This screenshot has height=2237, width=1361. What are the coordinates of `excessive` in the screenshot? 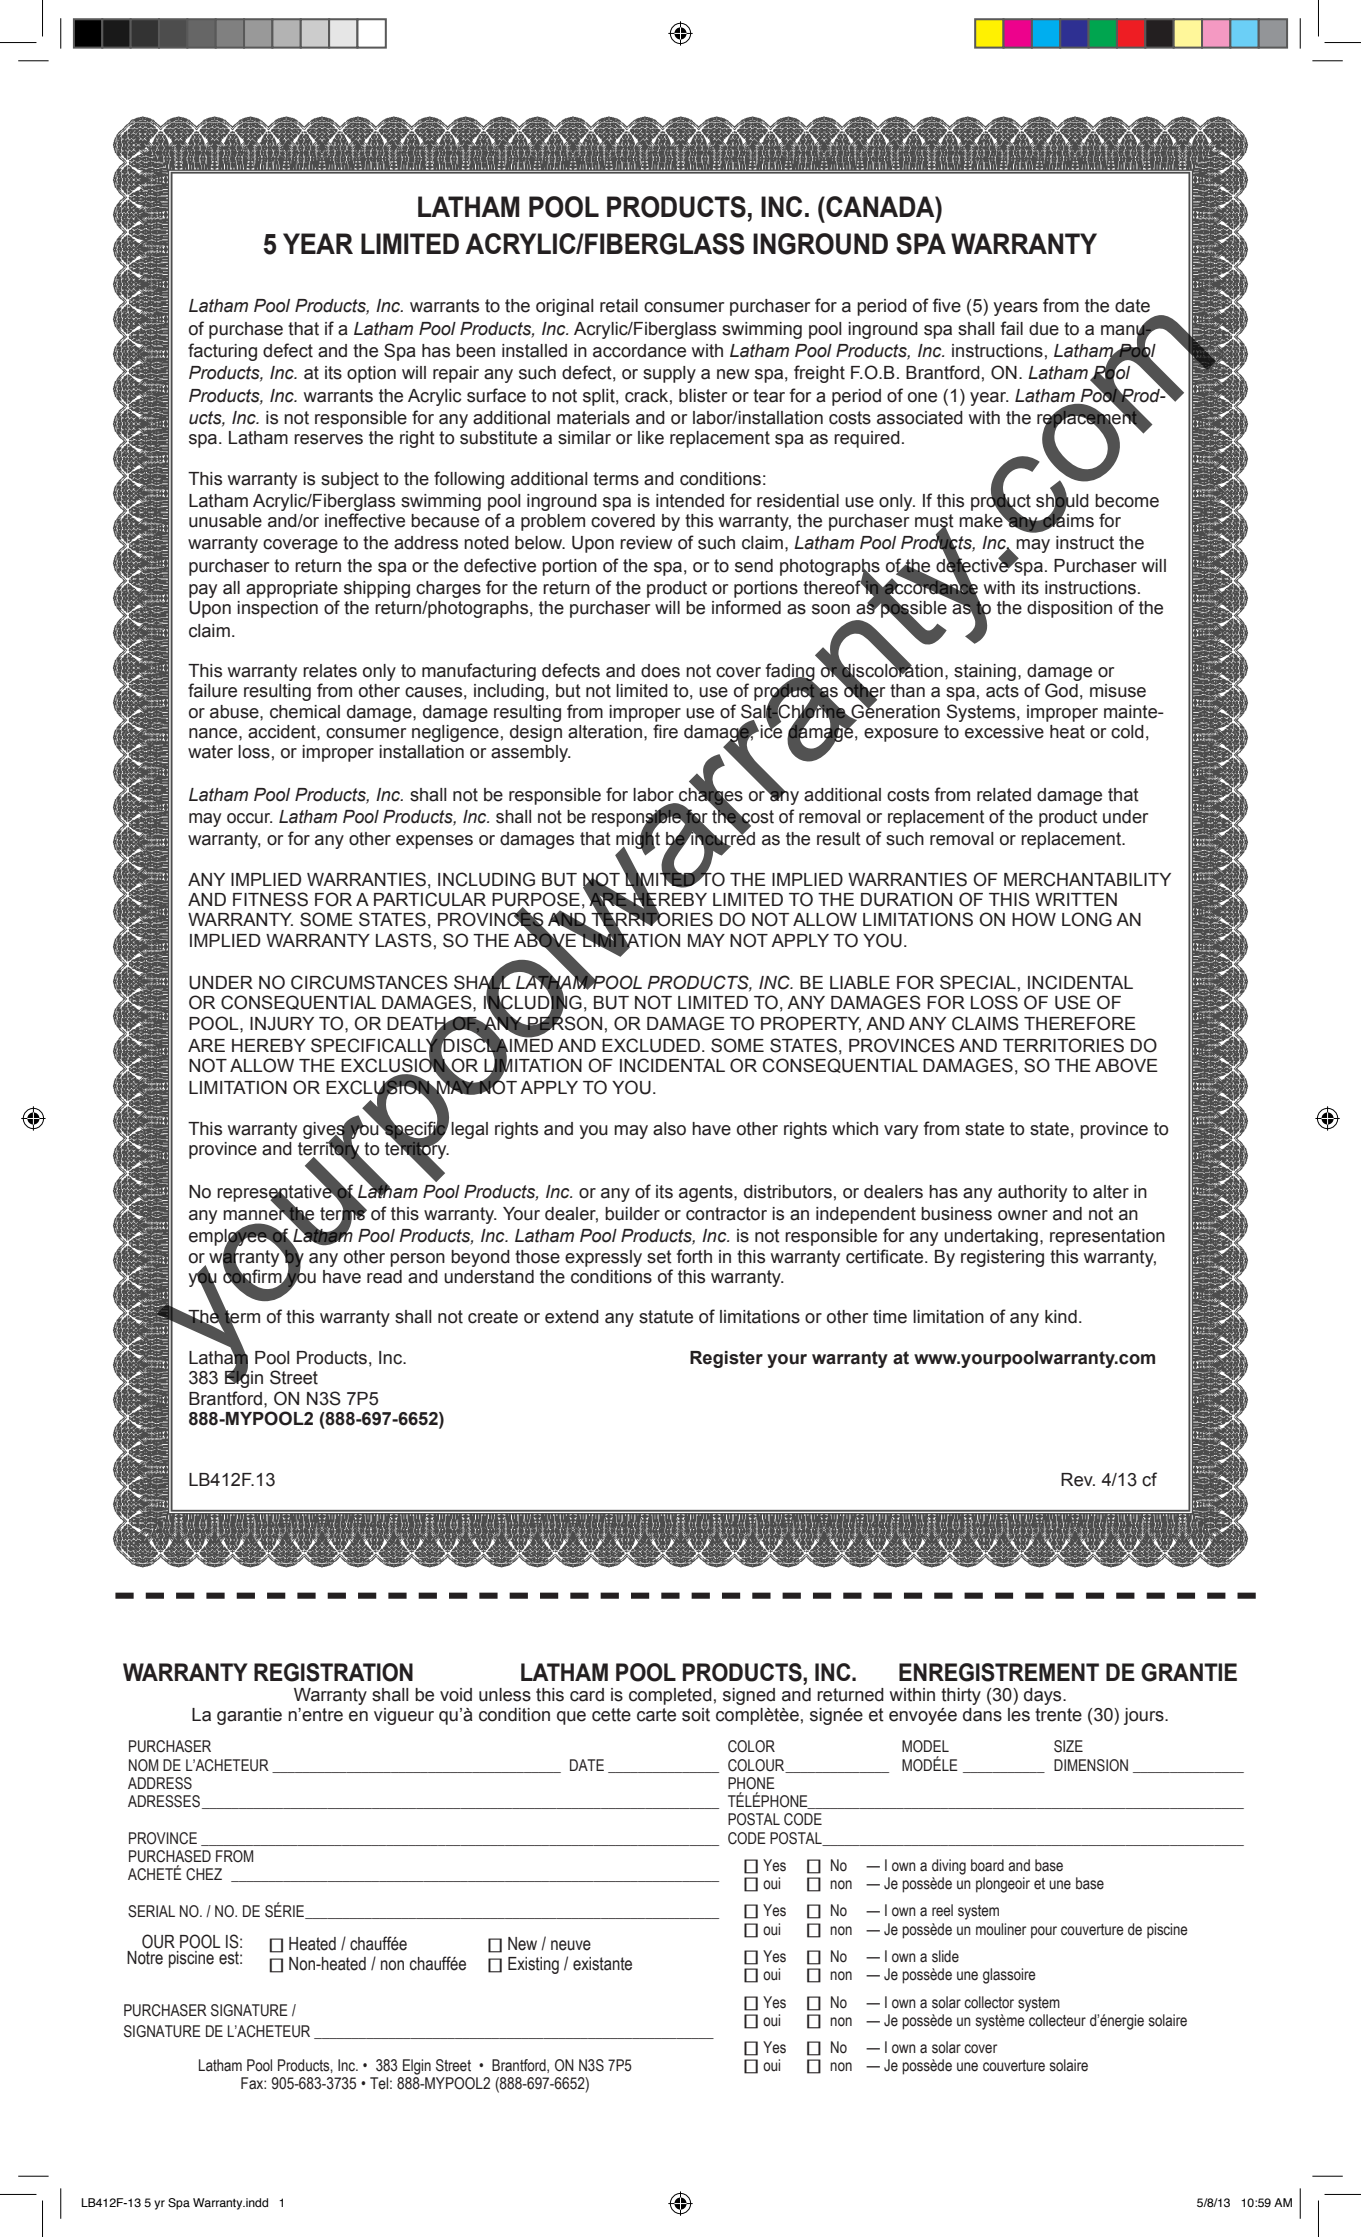 It's located at (1004, 732).
